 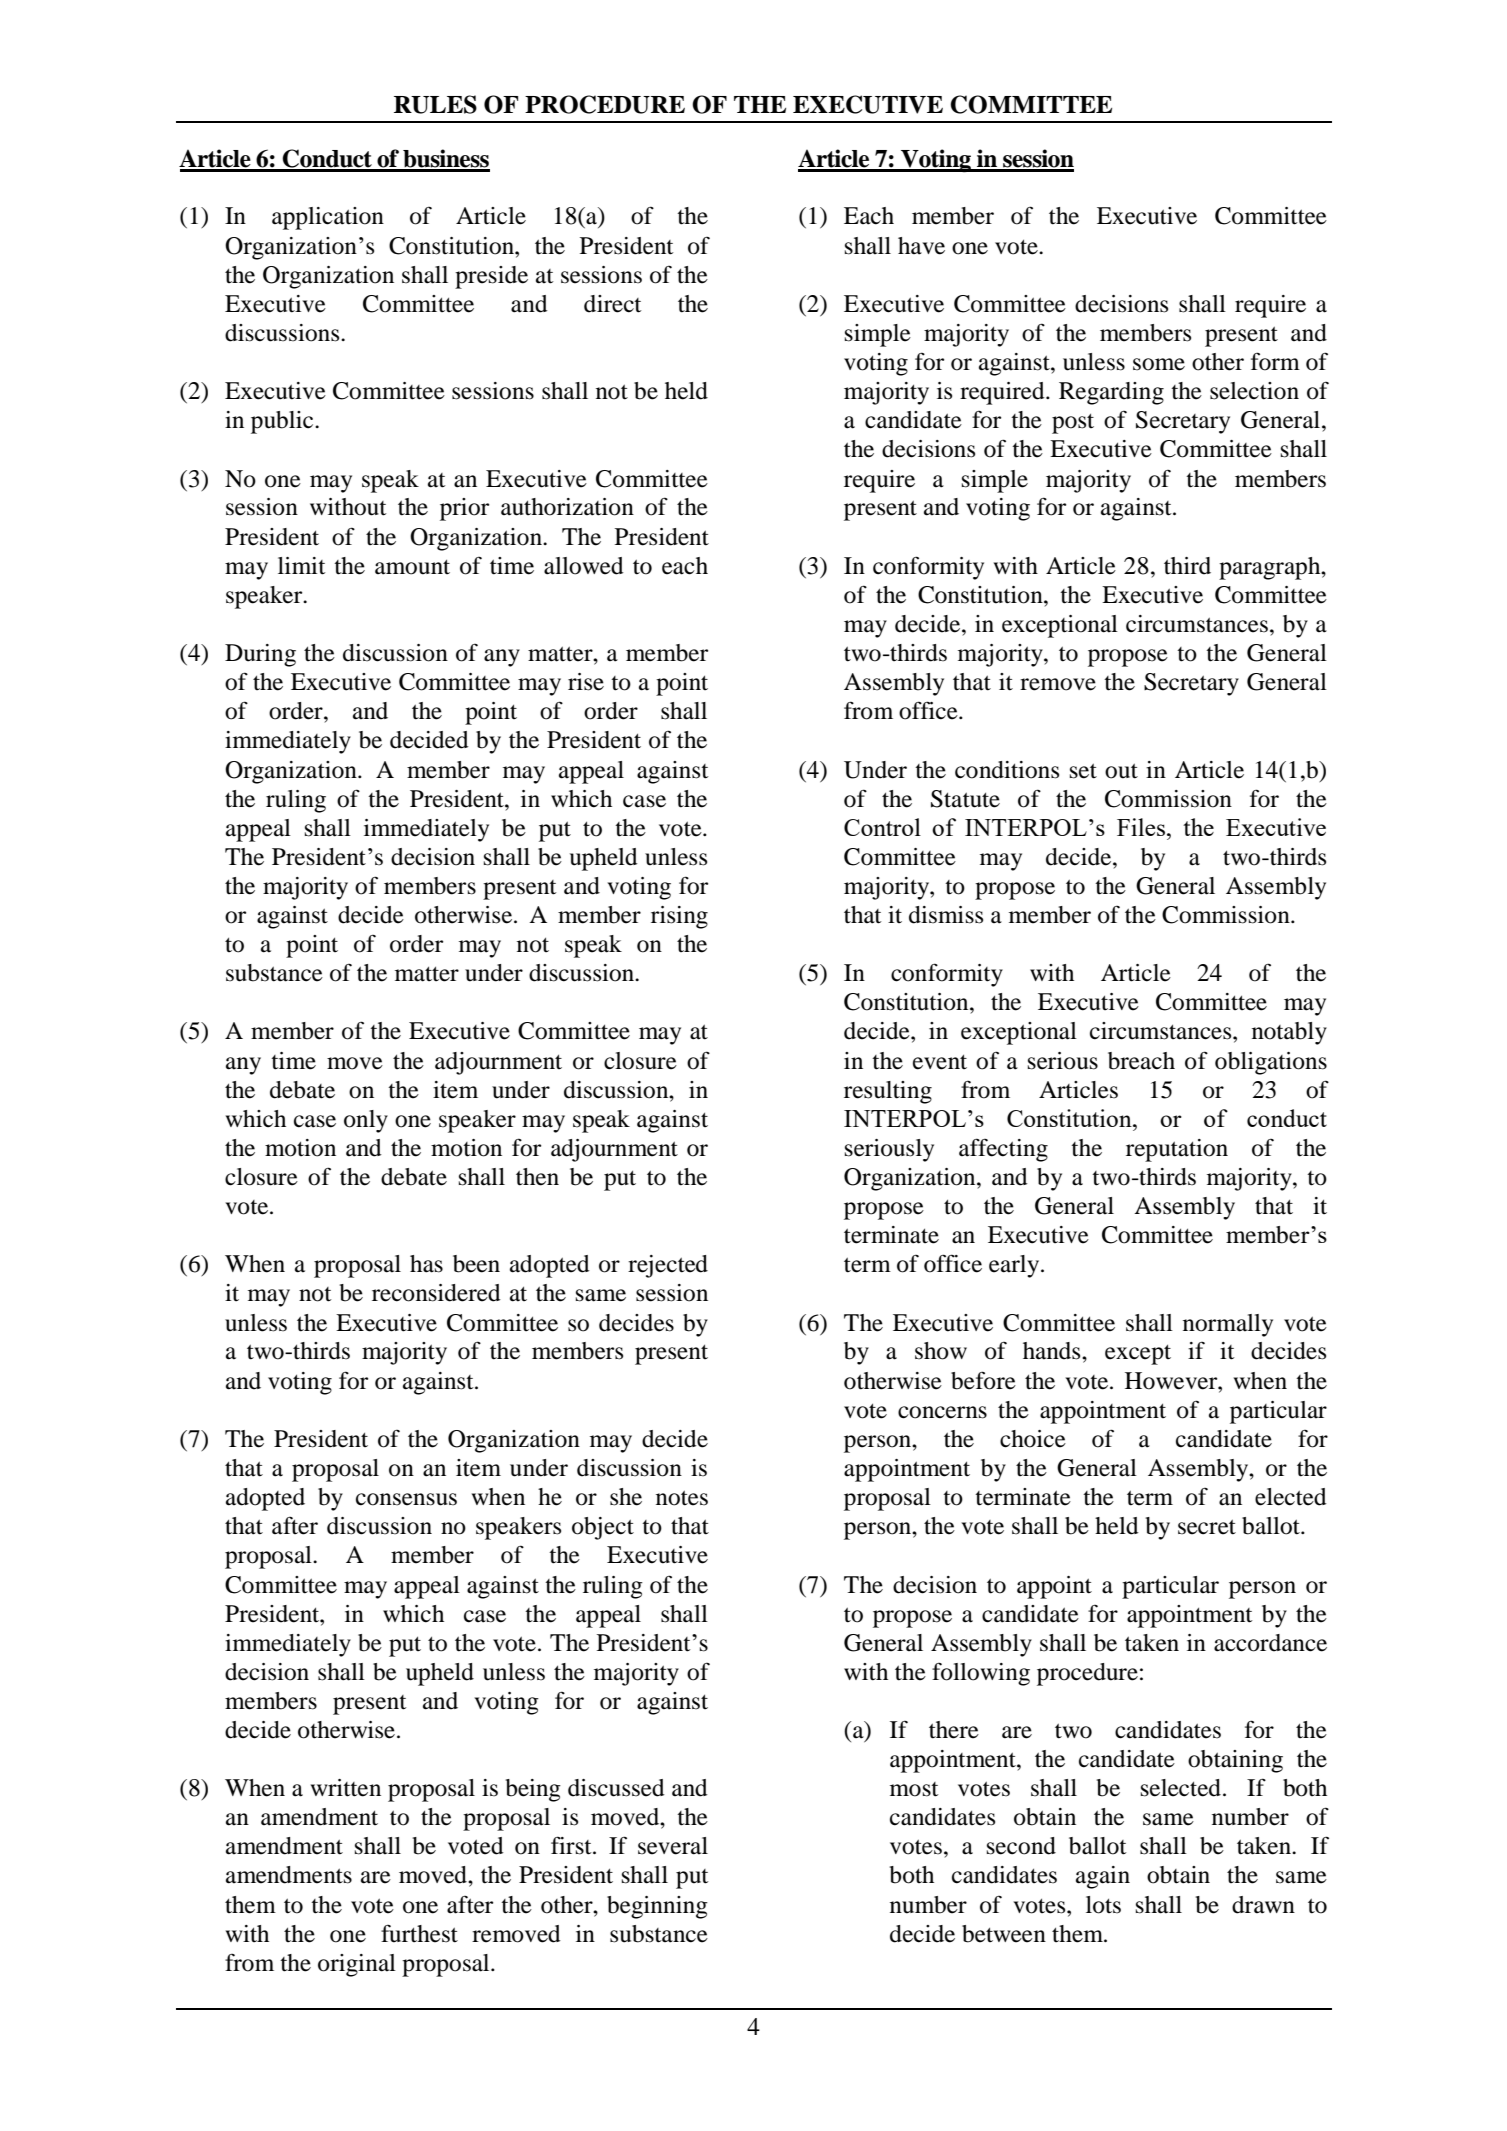 What do you see at coordinates (366, 1121) in the screenshot?
I see `only` at bounding box center [366, 1121].
